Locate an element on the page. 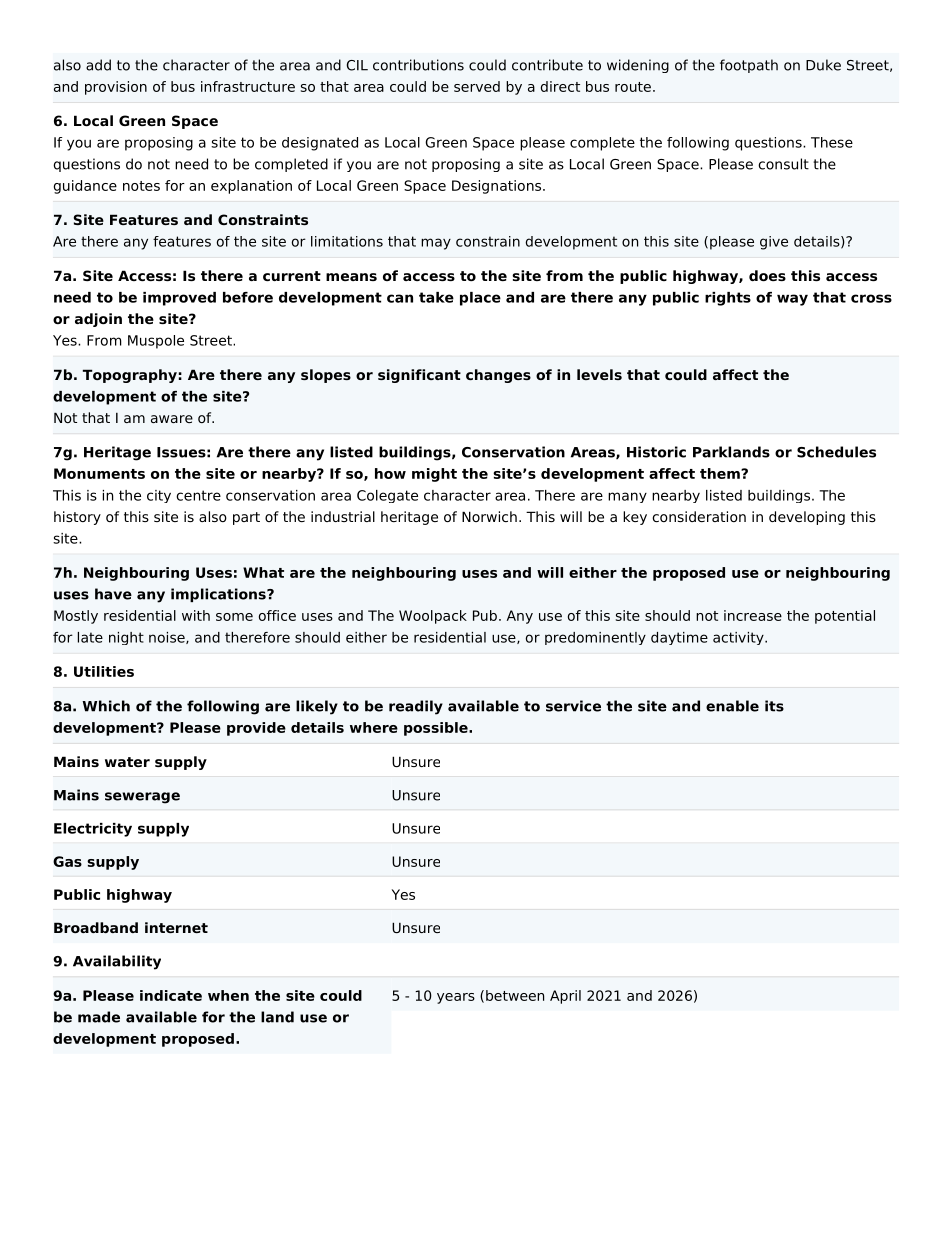  where is located at coordinates (374, 727).
